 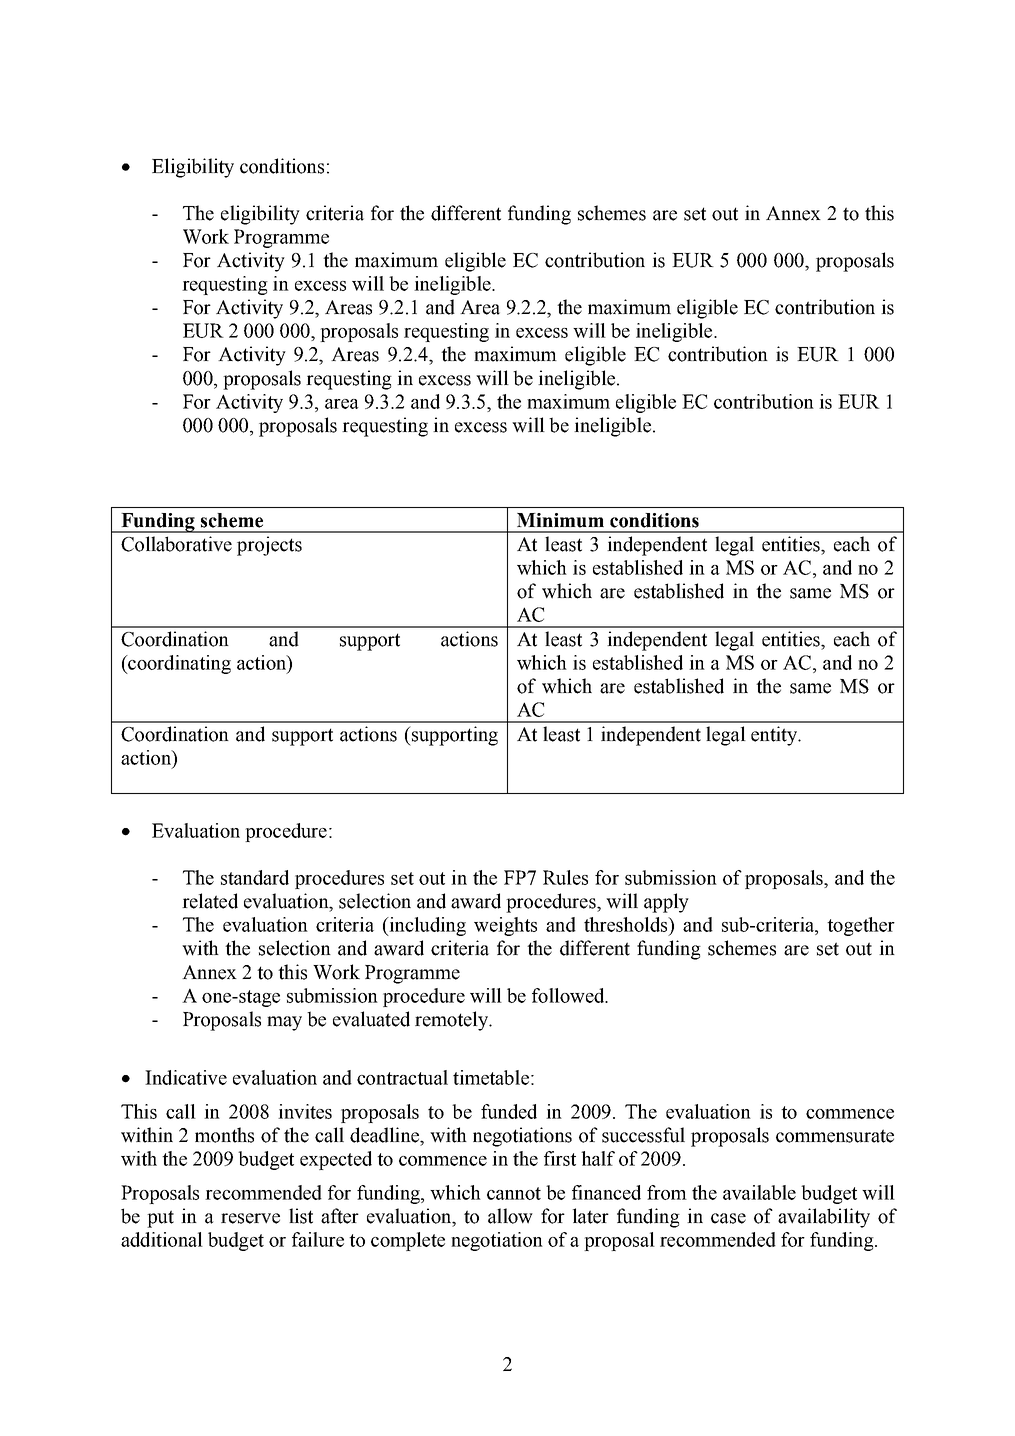 I want to click on standard, so click(x=255, y=877).
